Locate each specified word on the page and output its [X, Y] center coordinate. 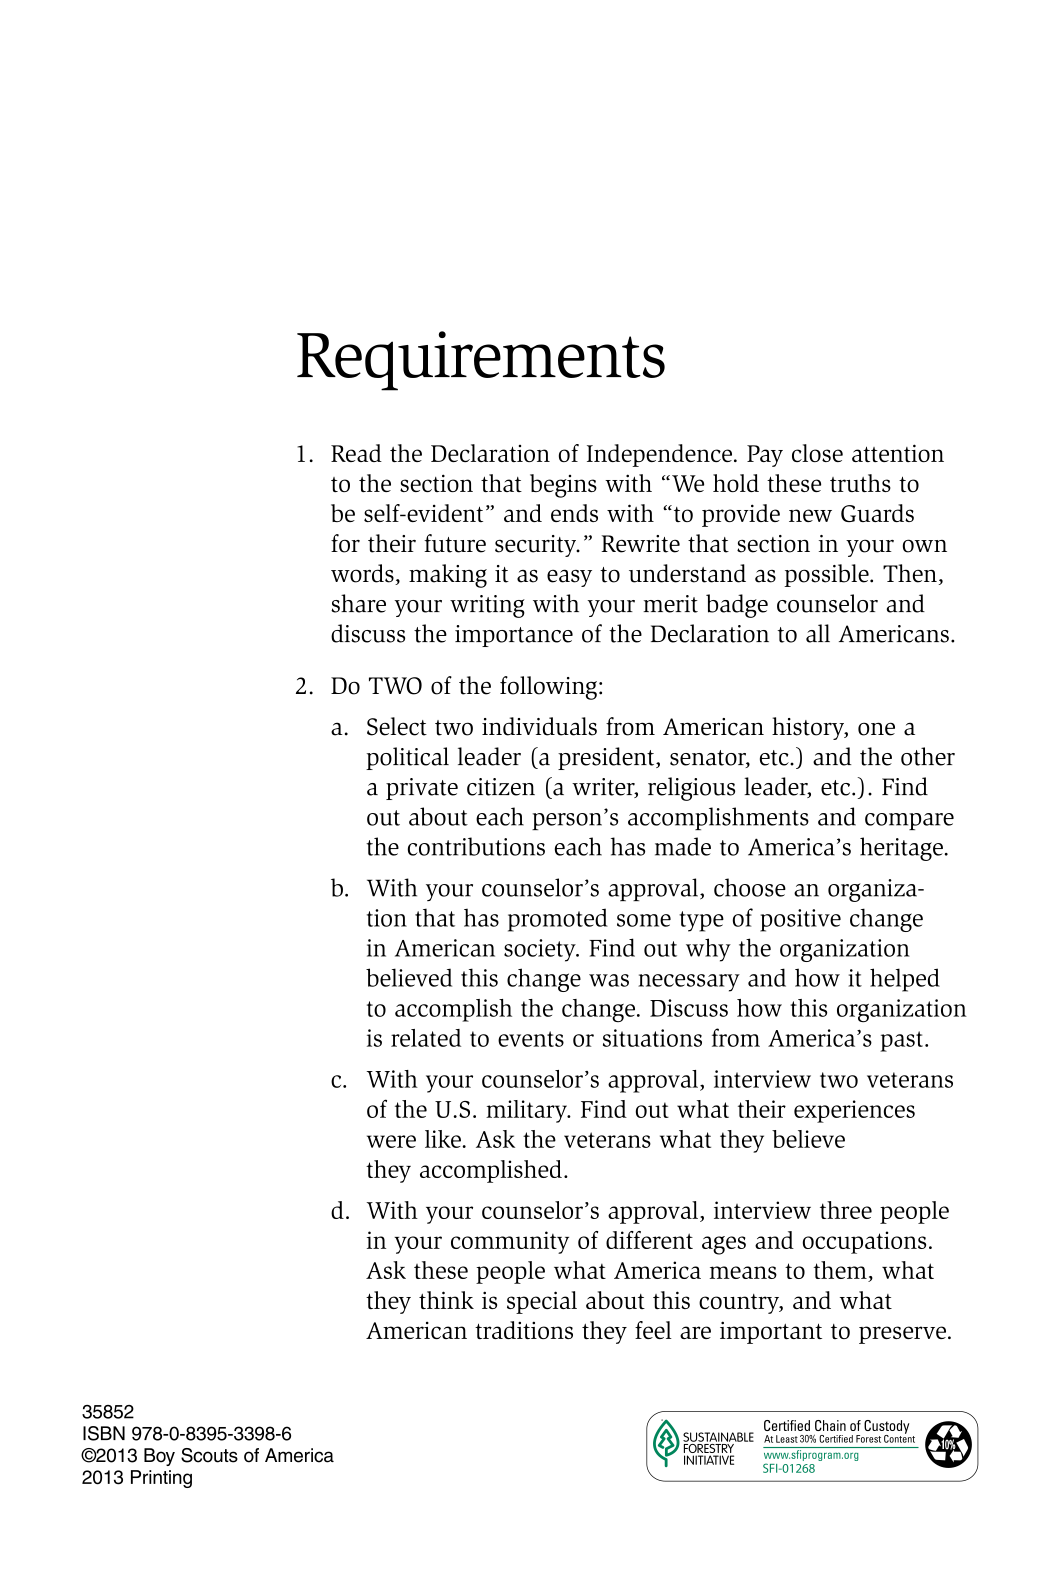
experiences [854, 1111]
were [391, 1141]
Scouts [209, 1455]
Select [397, 726]
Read [356, 453]
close [817, 453]
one [876, 729]
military [527, 1111]
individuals [539, 726]
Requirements [481, 361]
